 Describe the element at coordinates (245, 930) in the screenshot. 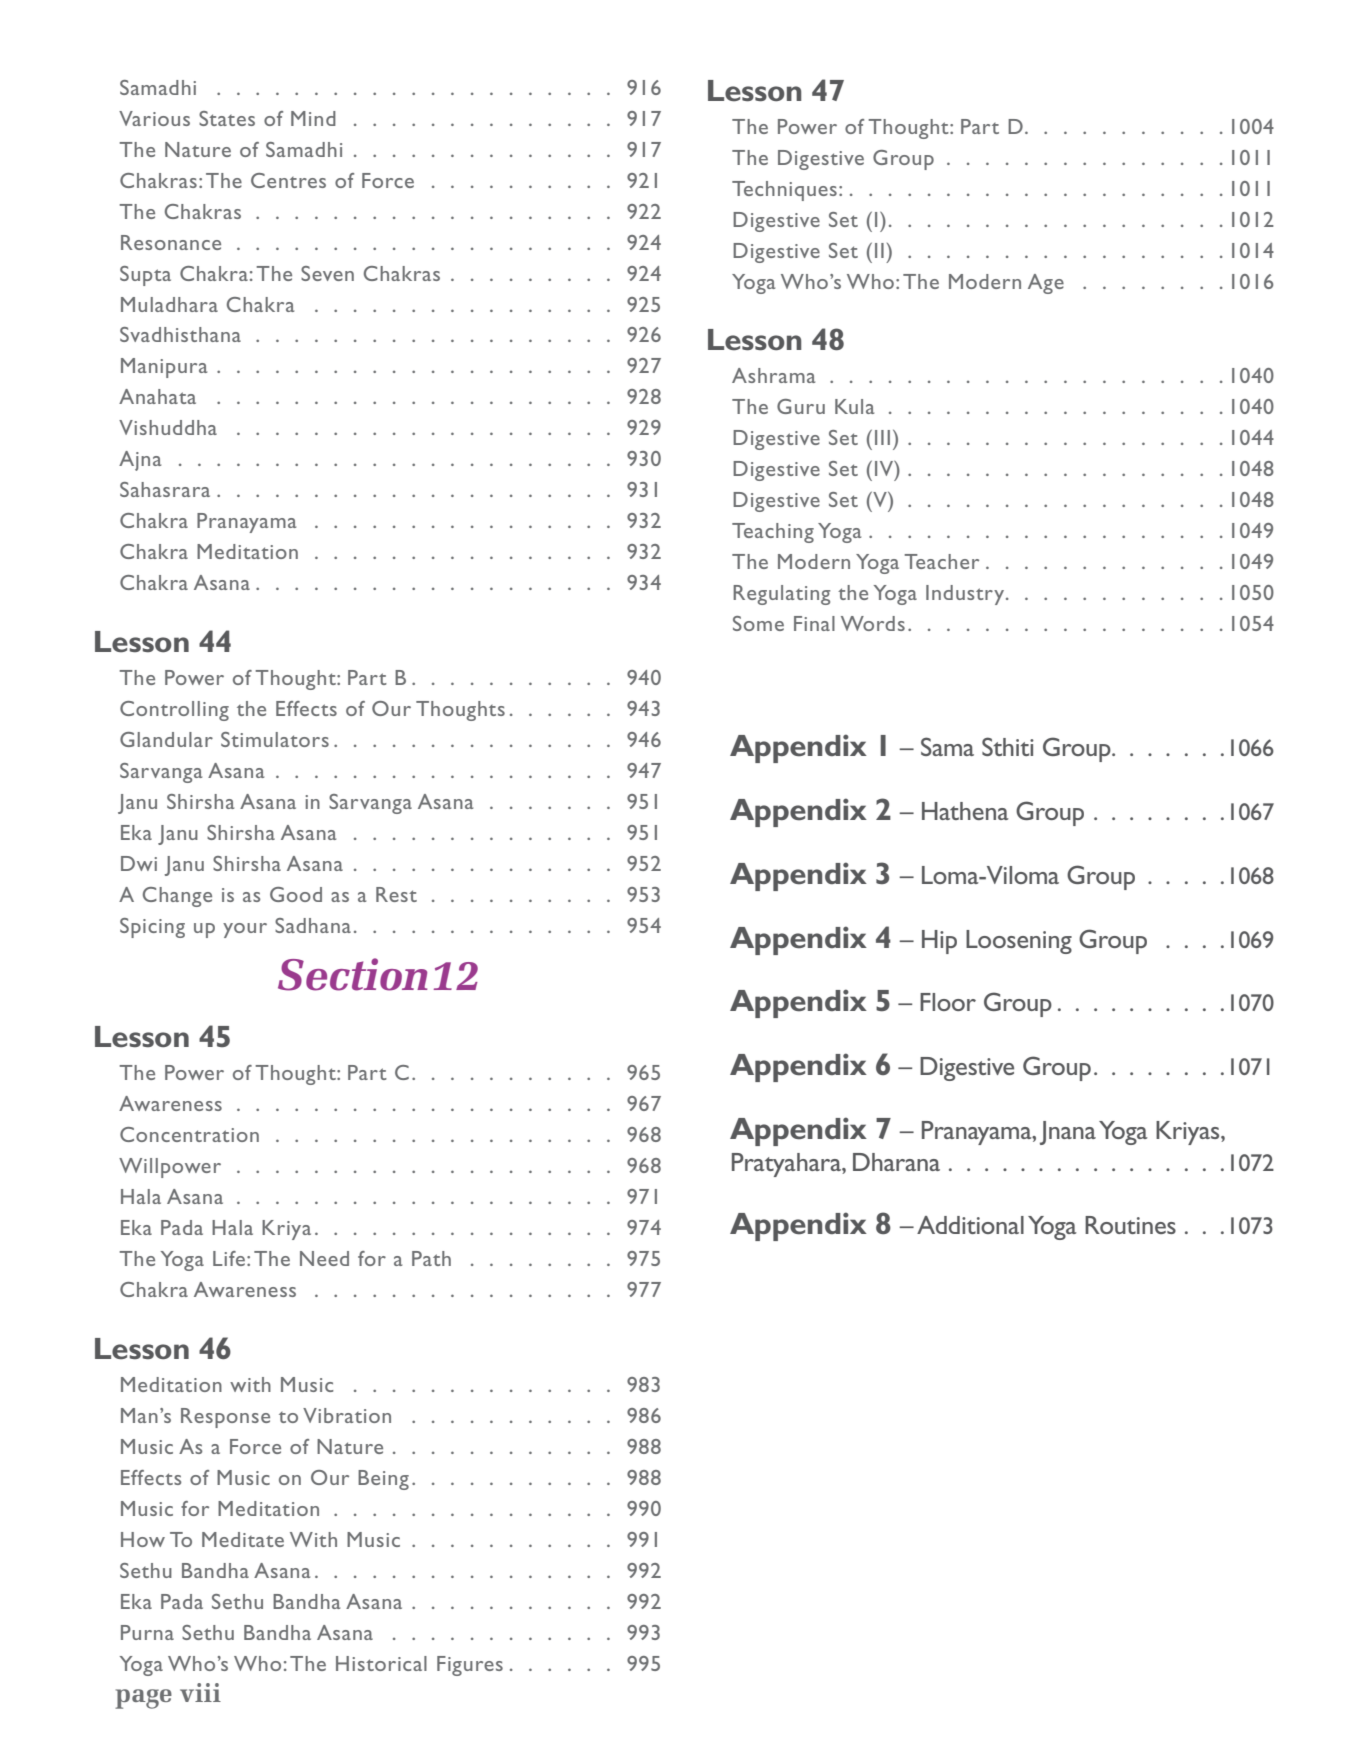

I see `your` at that location.
